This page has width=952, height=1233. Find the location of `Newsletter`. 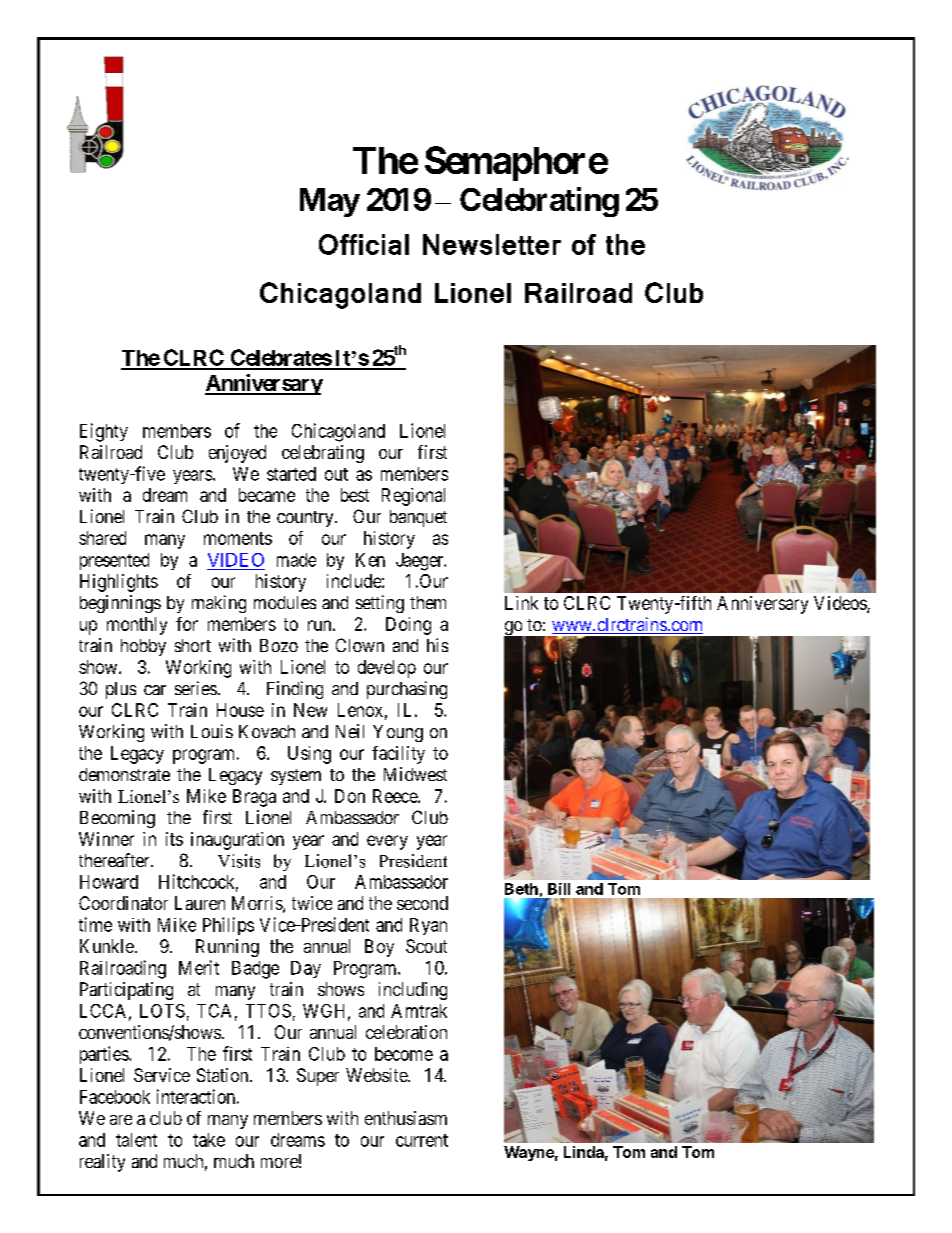

Newsletter is located at coordinates (492, 244).
